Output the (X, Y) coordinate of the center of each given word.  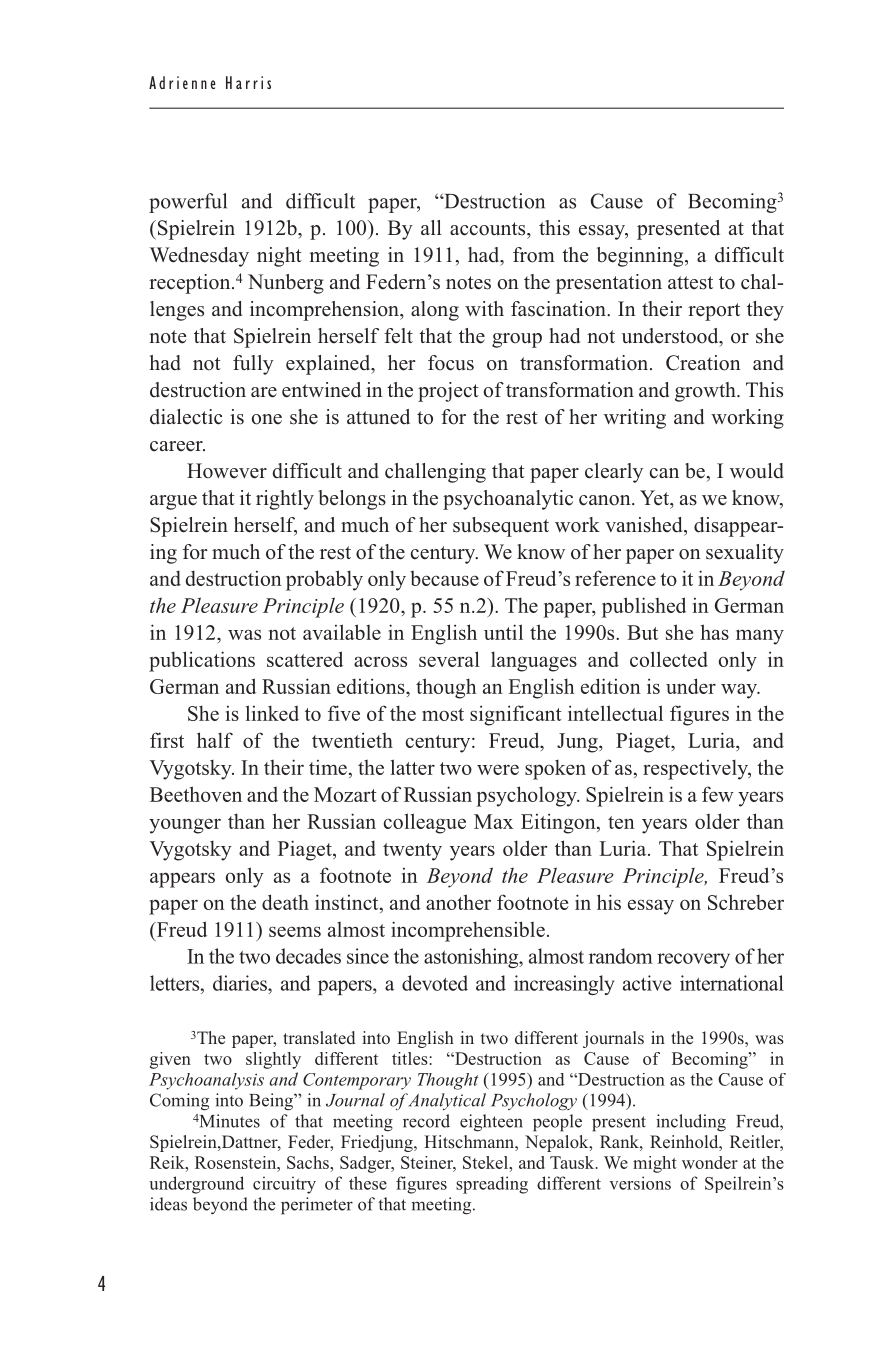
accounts (489, 229)
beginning (641, 257)
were (498, 770)
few (718, 794)
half (215, 740)
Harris (248, 82)
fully (253, 365)
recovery (693, 960)
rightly (285, 500)
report (714, 312)
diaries (241, 983)
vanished (645, 525)
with (484, 308)
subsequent (501, 527)
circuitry (284, 1185)
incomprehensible (468, 931)
